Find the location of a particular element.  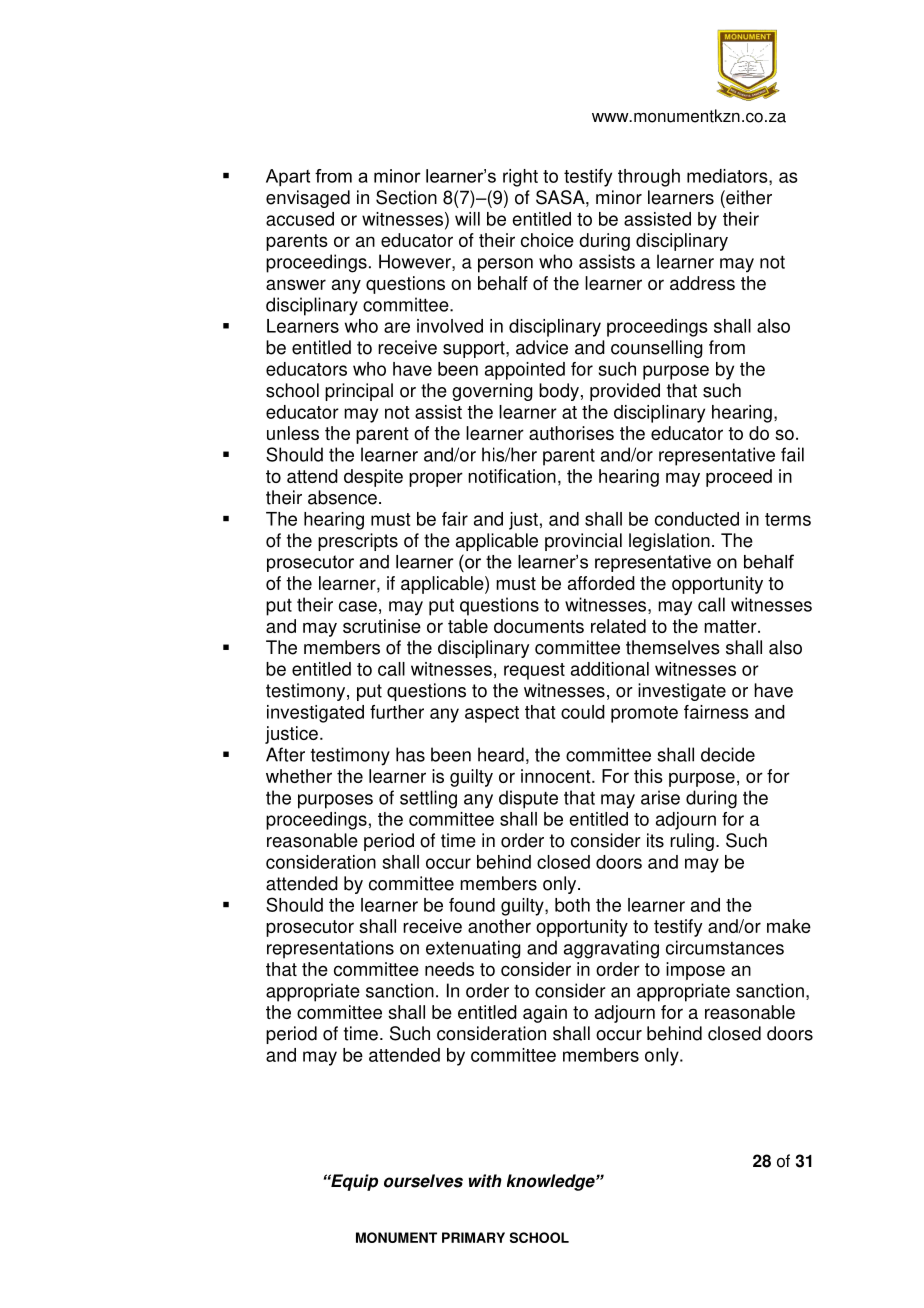

further is located at coordinates (397, 712).
